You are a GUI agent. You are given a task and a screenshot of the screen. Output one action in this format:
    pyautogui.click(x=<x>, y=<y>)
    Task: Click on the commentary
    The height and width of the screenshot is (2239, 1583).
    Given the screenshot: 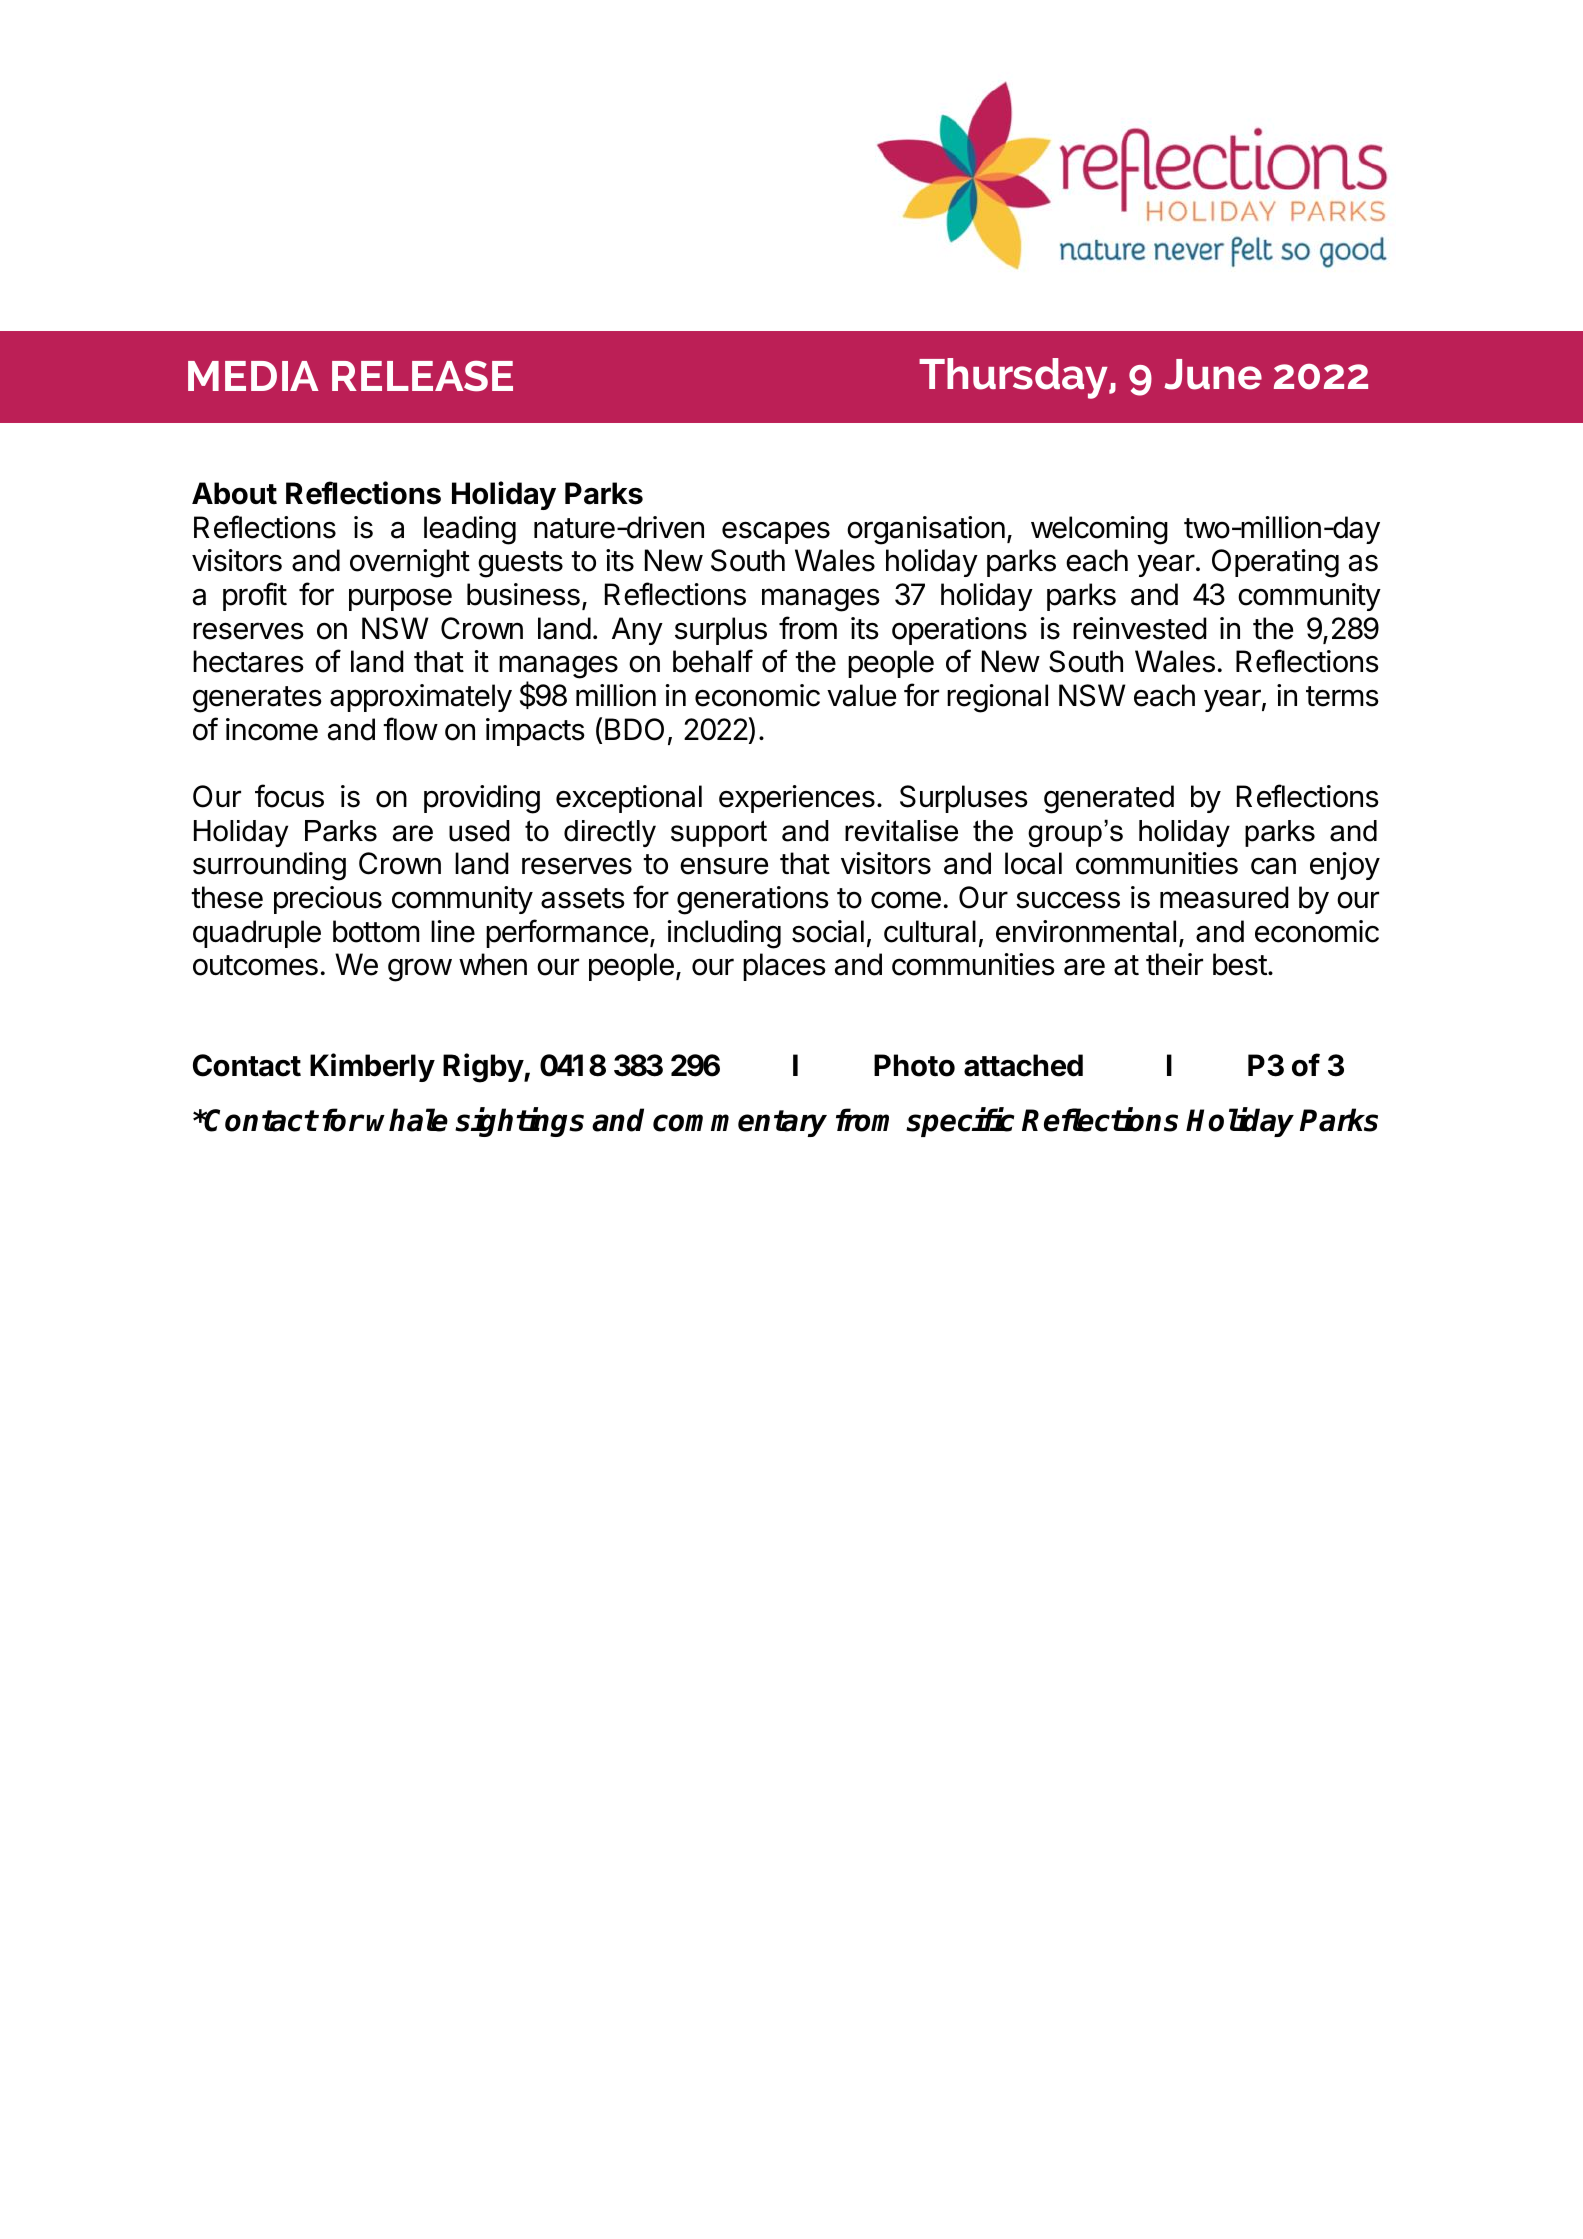 What is the action you would take?
    pyautogui.click(x=740, y=1123)
